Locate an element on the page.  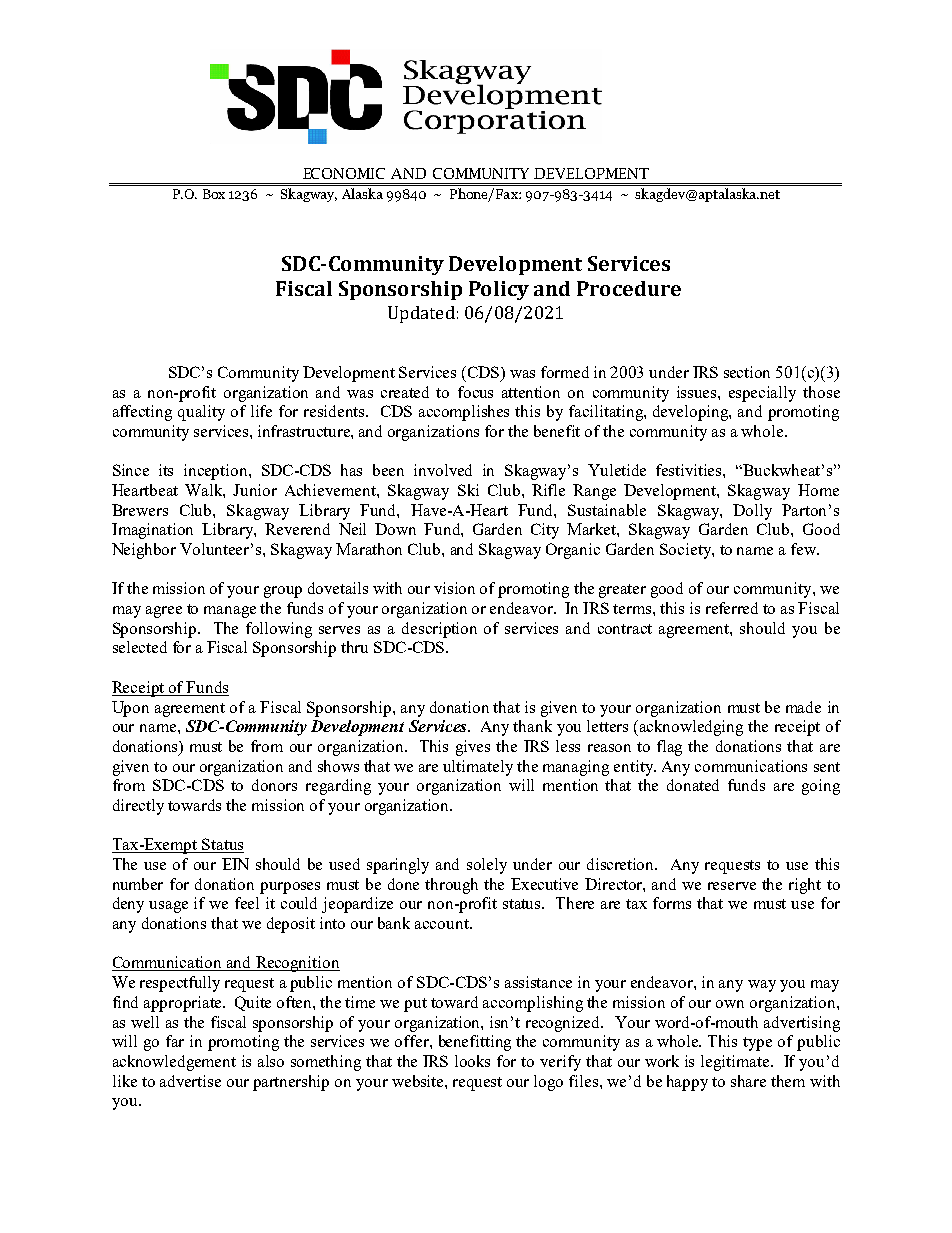
ECONOMIC is located at coordinates (344, 173).
